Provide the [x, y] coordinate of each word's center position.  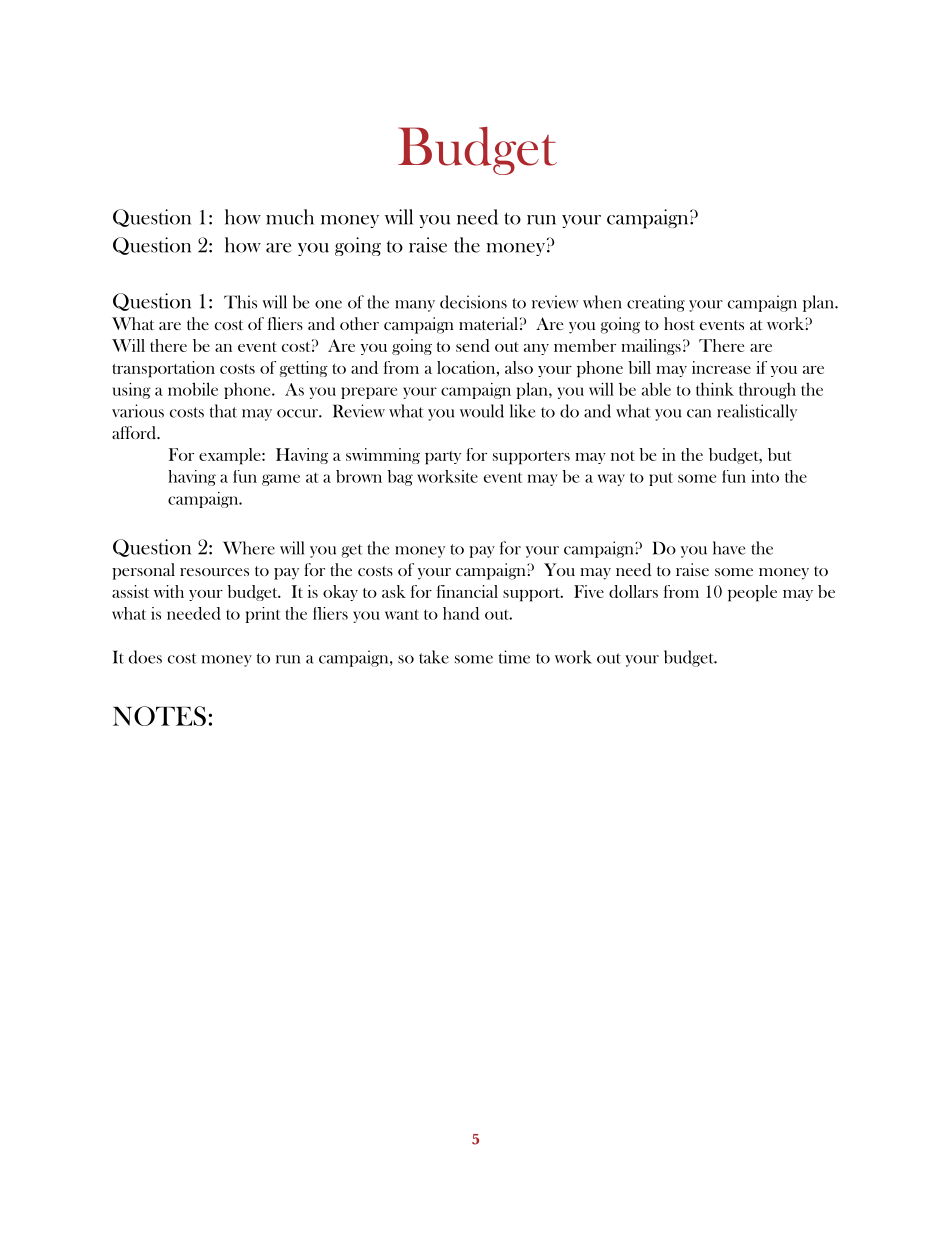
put [661, 479]
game [281, 480]
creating [656, 303]
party [443, 458]
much [290, 217]
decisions [473, 302]
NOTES [159, 716]
